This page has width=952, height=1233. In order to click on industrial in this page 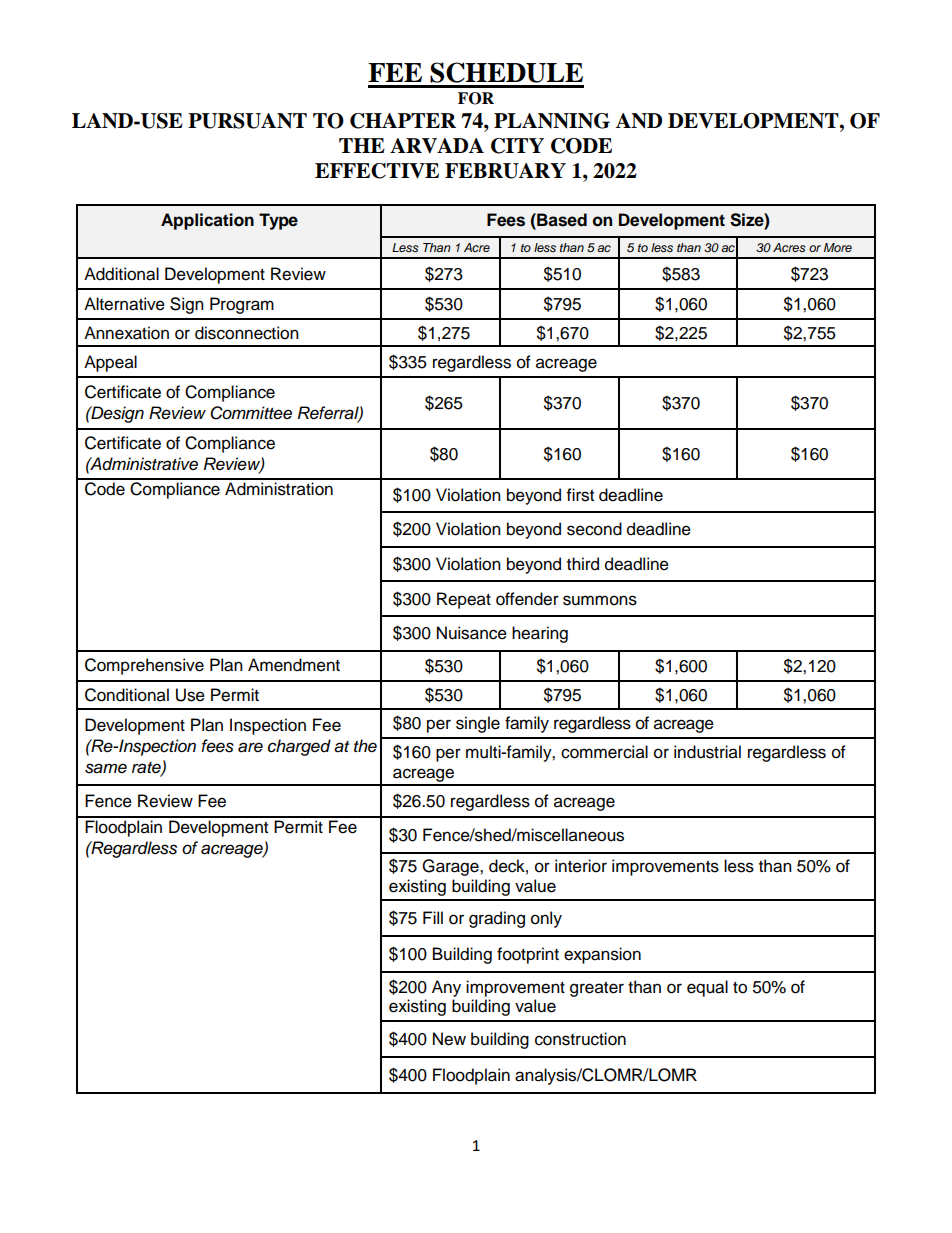, I will do `click(707, 752)`.
